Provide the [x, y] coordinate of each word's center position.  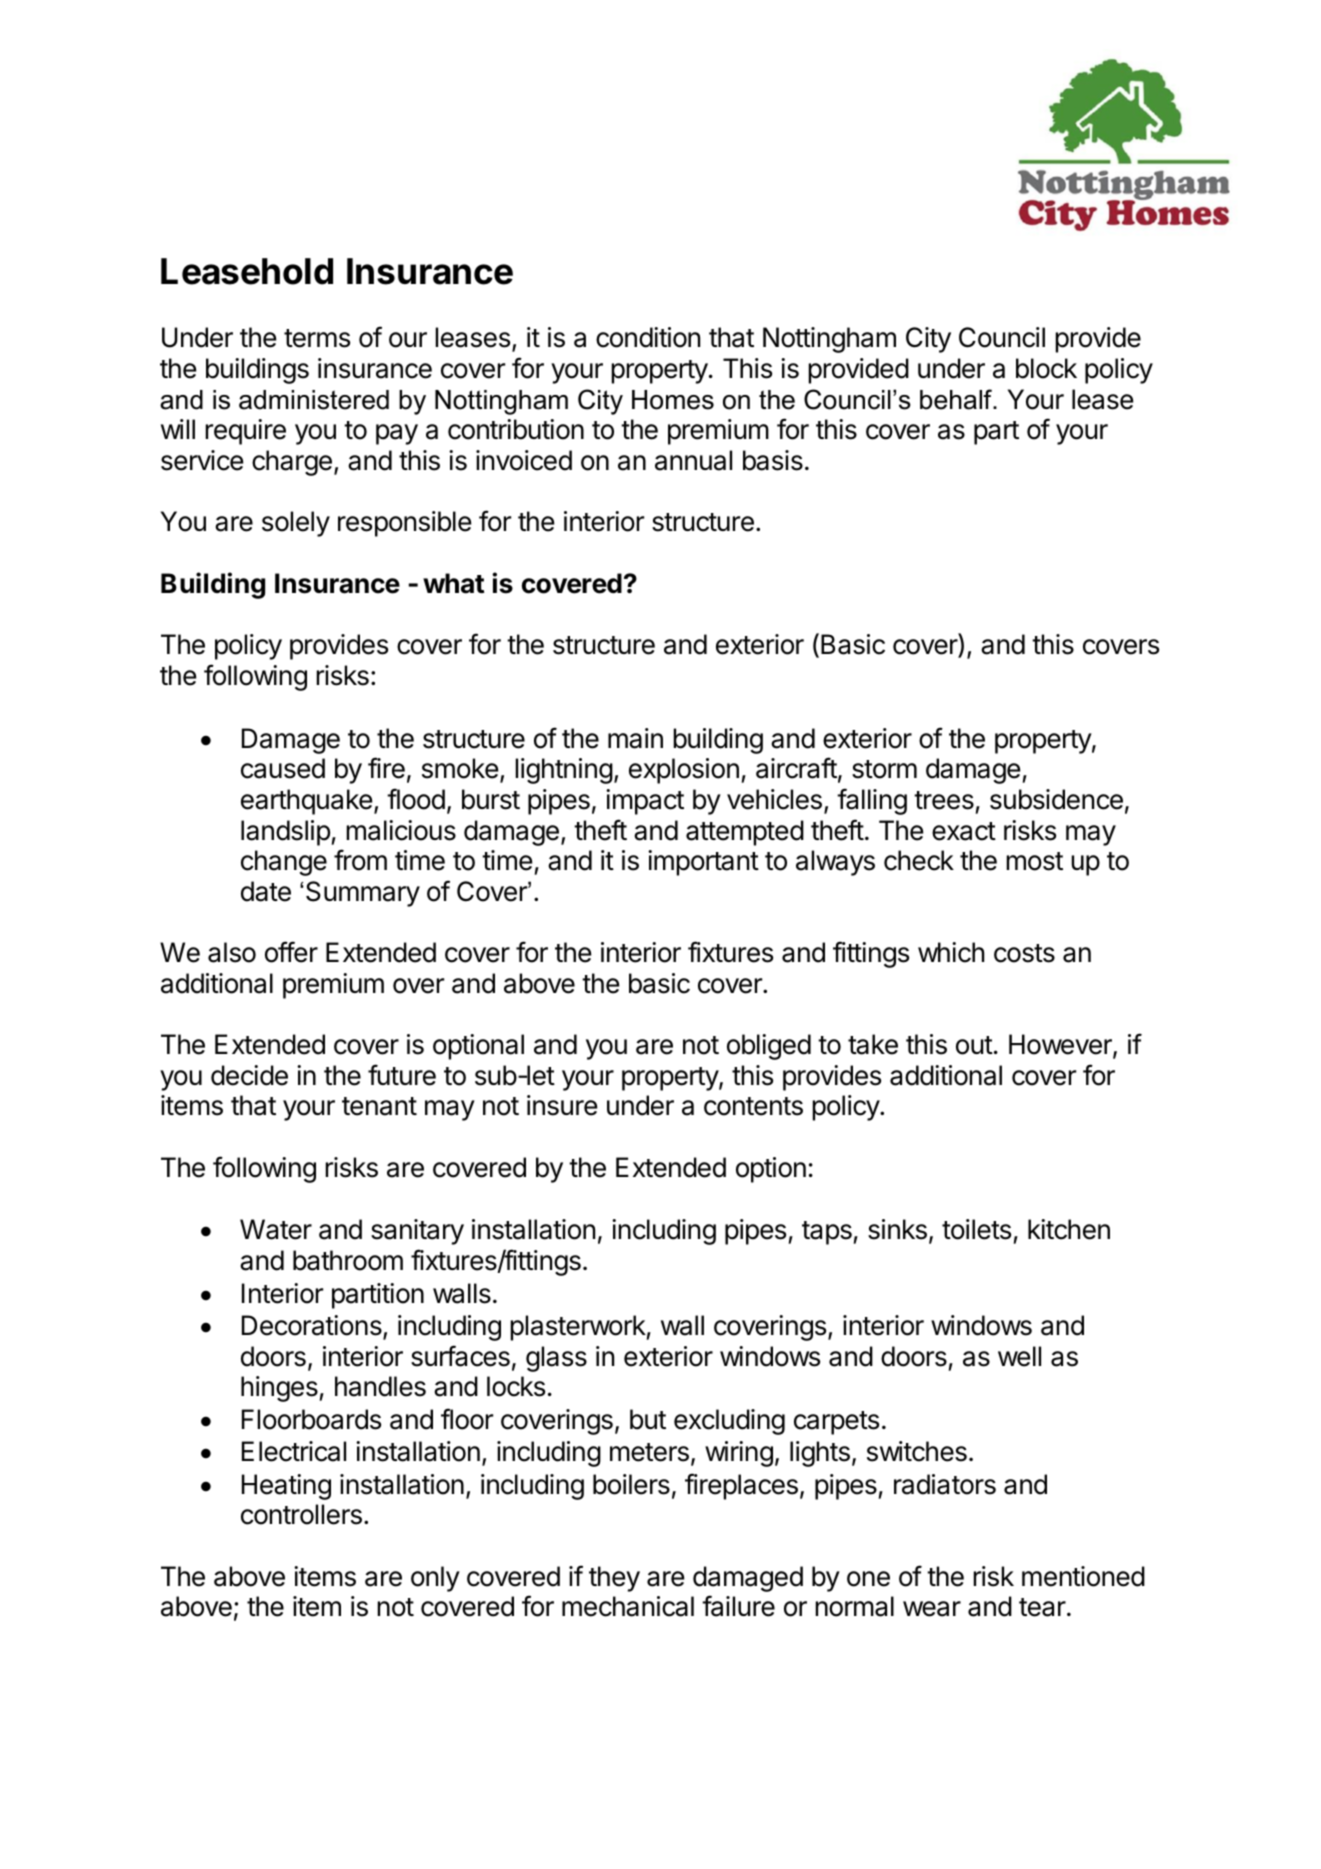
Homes [673, 400]
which [951, 952]
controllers [301, 1514]
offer [291, 952]
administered [314, 400]
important [703, 863]
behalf [957, 399]
